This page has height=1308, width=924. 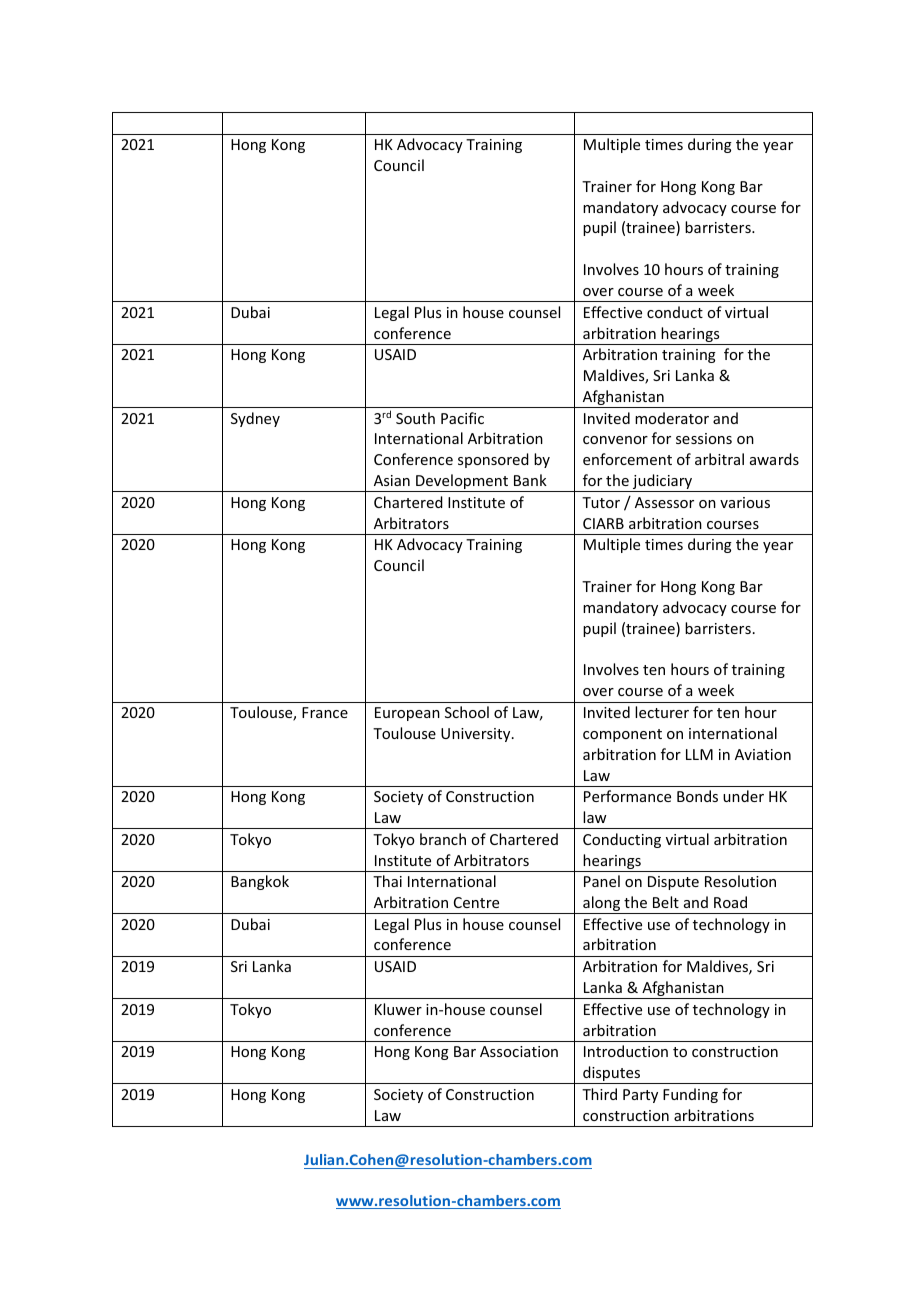 What do you see at coordinates (476, 902) in the page?
I see `Centre` at bounding box center [476, 902].
